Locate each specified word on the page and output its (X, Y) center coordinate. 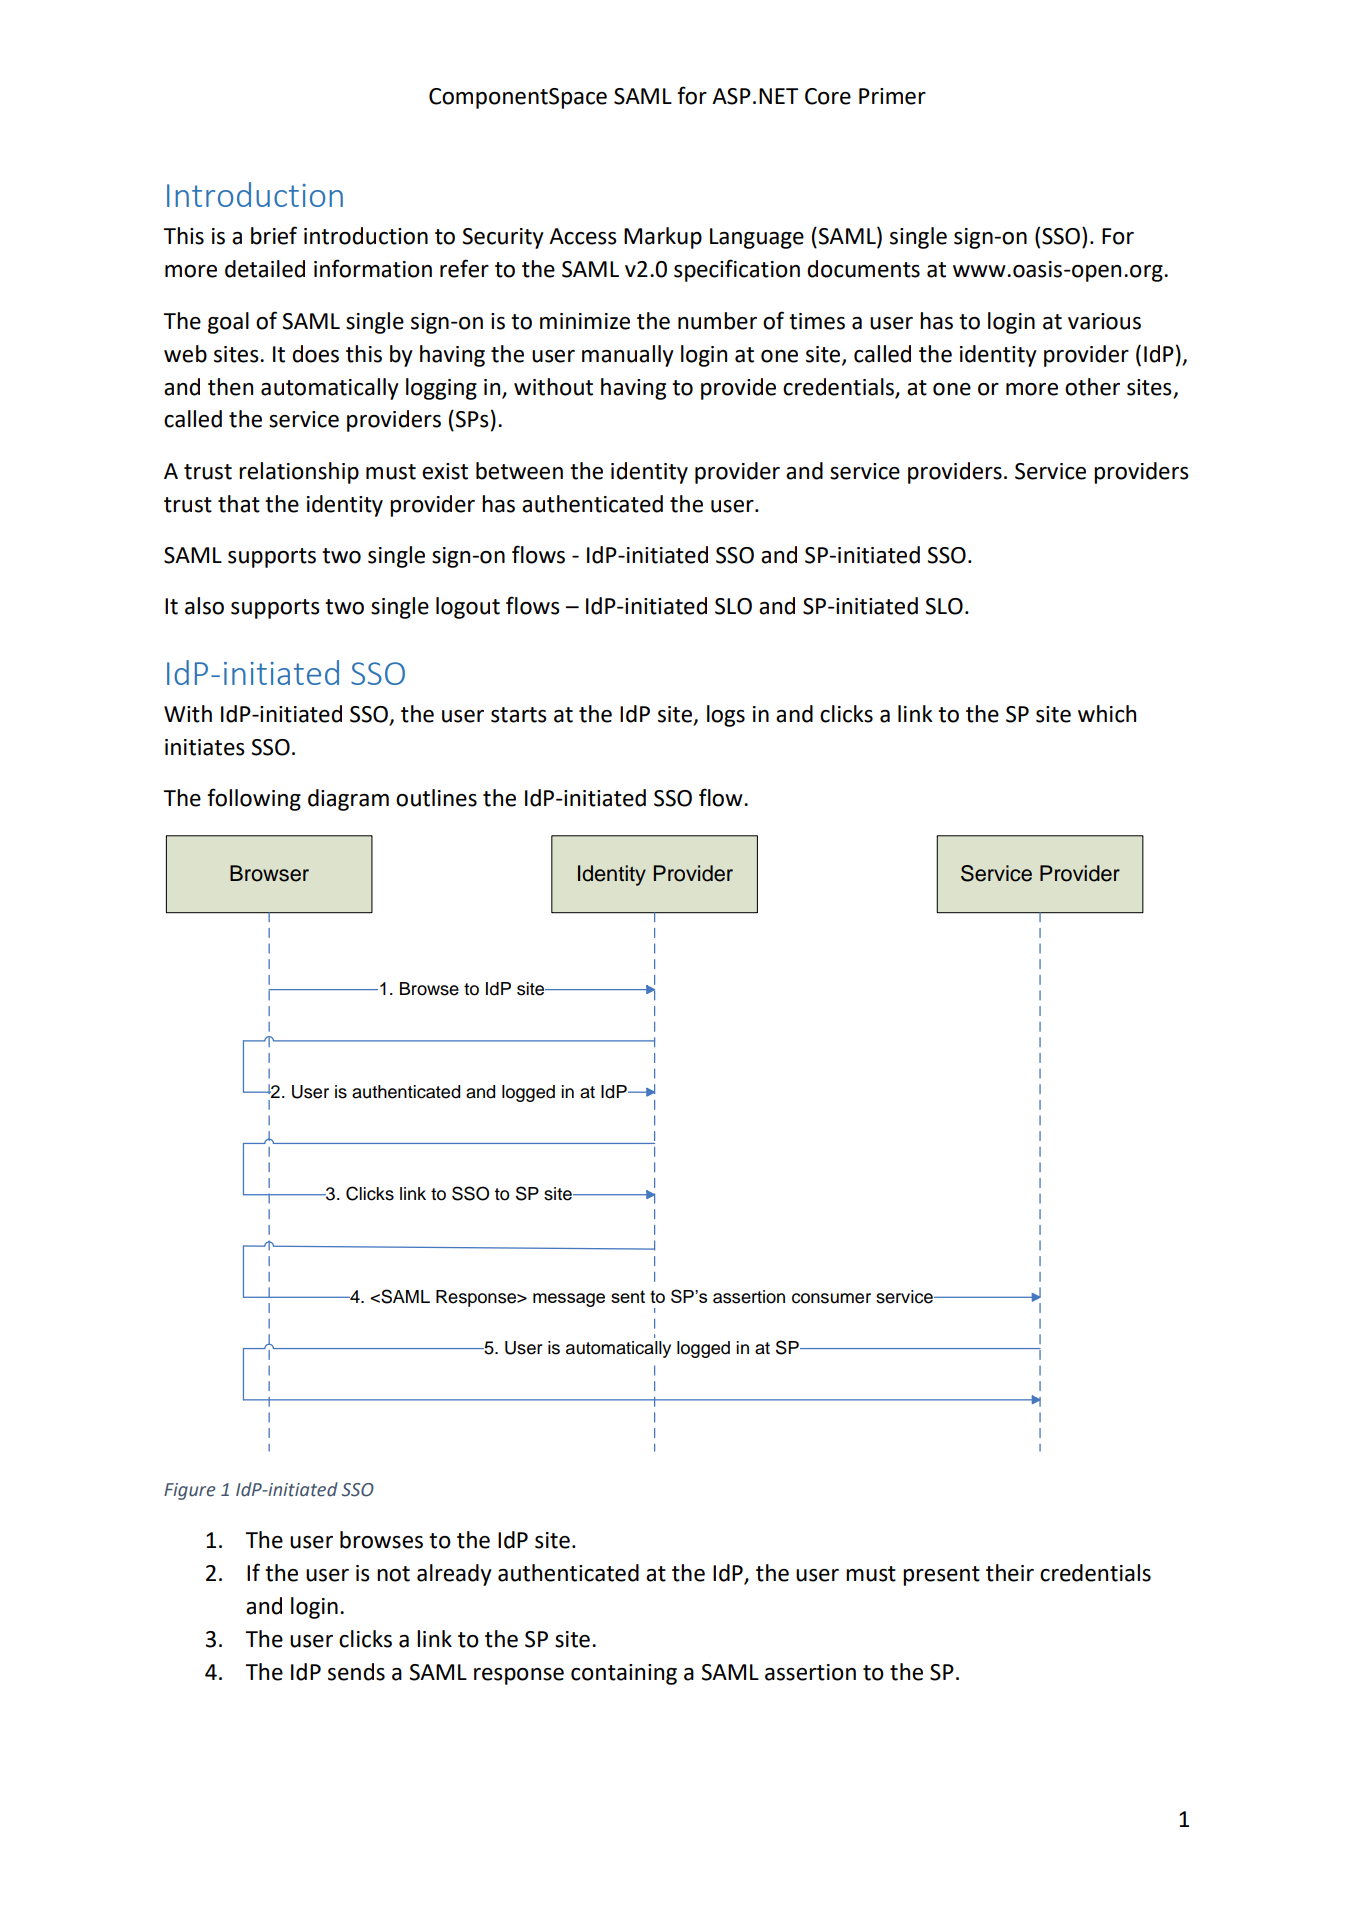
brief (274, 235)
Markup (663, 238)
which (1107, 714)
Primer (892, 96)
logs (726, 716)
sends (356, 1672)
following (254, 799)
